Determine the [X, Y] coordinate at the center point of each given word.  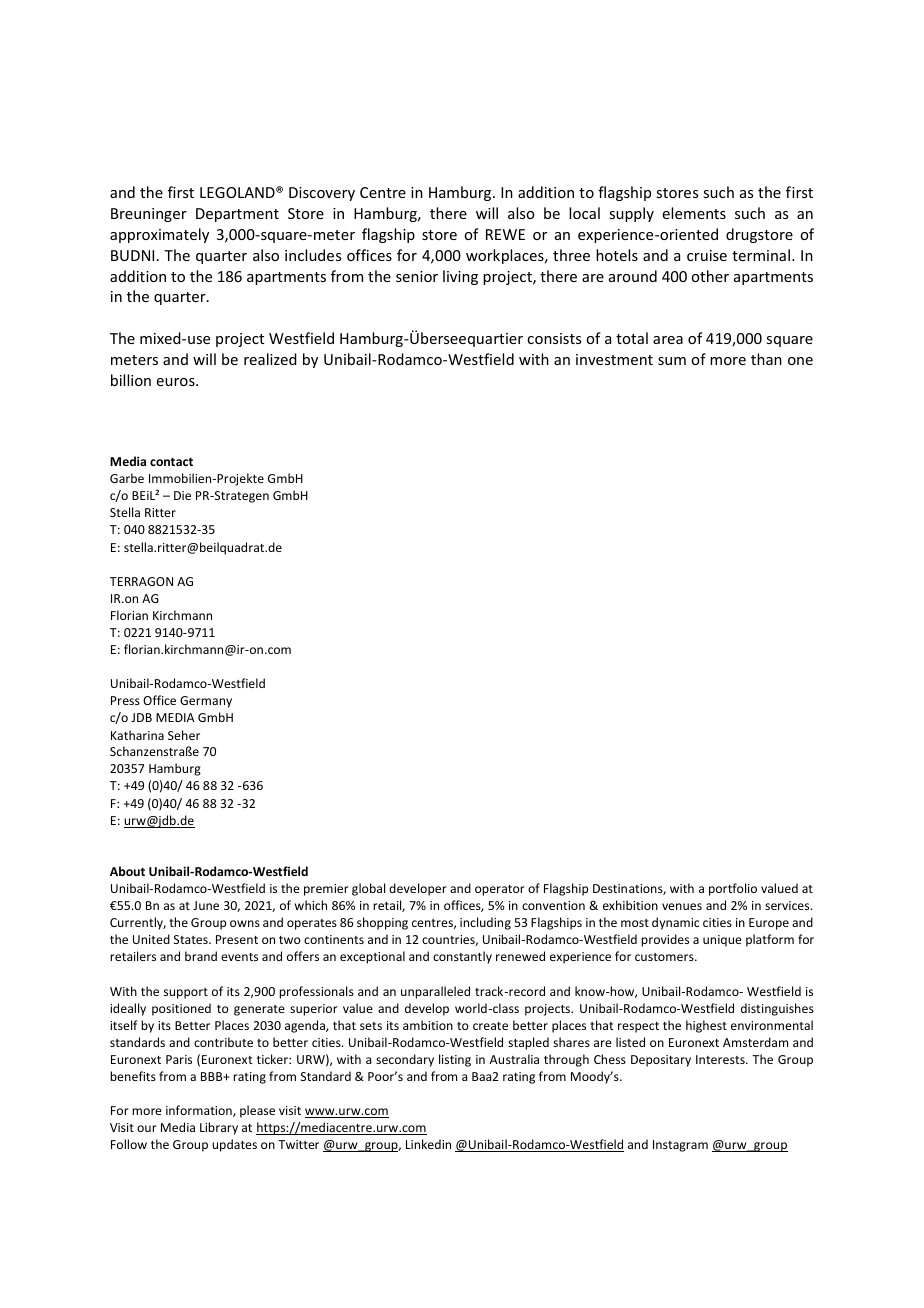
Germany [206, 702]
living [460, 277]
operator [500, 890]
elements [694, 213]
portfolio [733, 889]
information [200, 1111]
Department [237, 215]
